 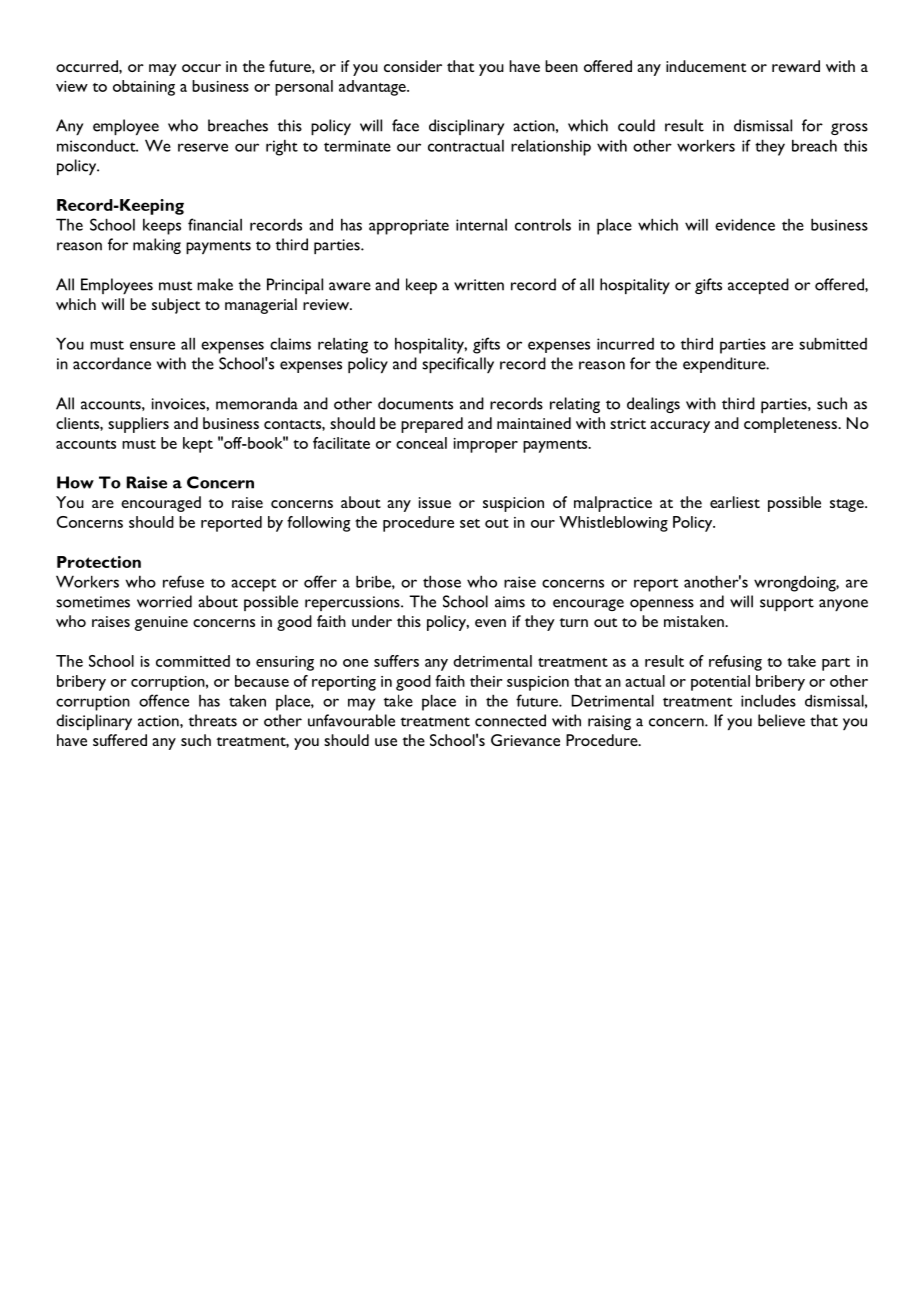 I want to click on reward, so click(x=796, y=66).
